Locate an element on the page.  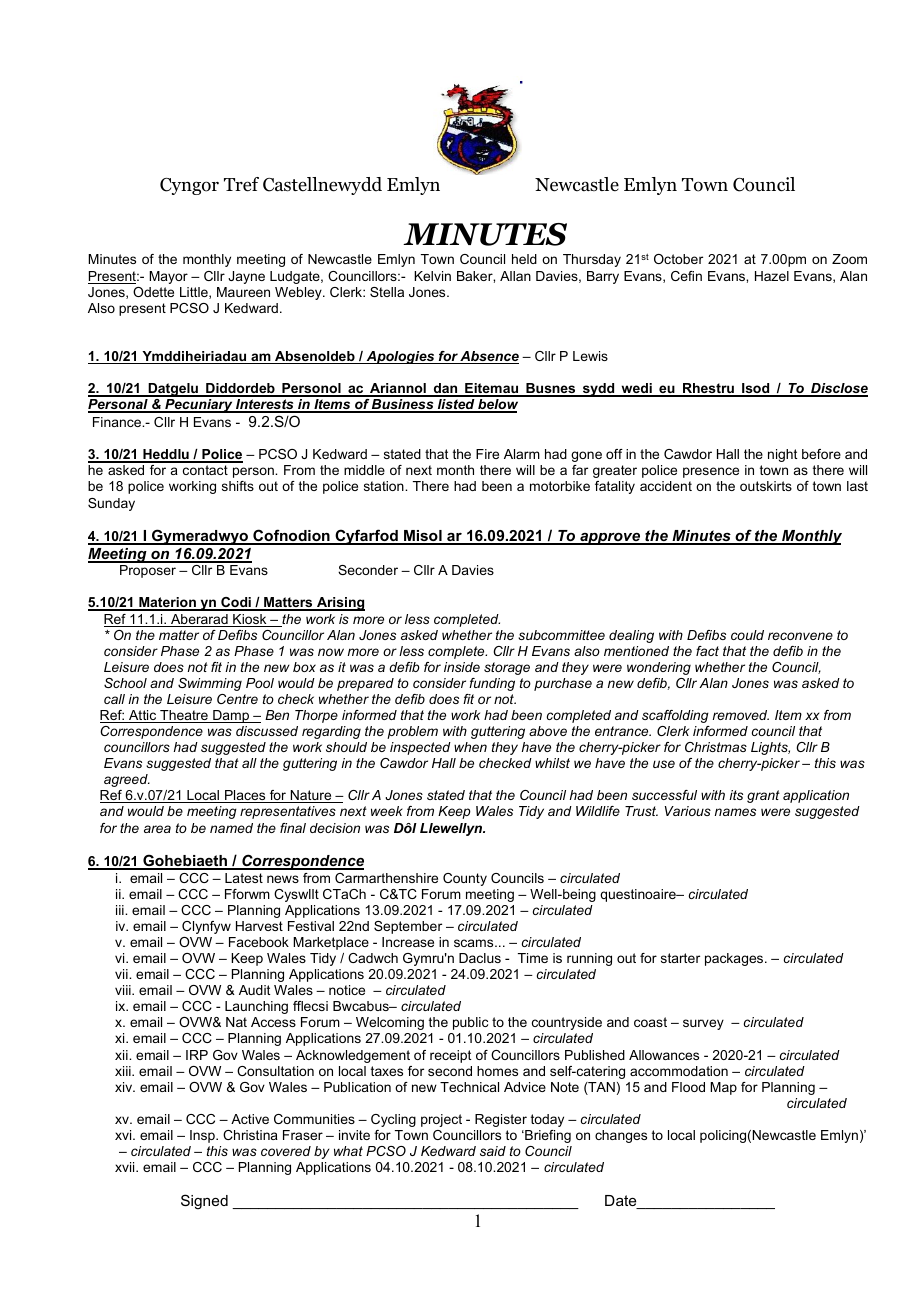
Time is located at coordinates (533, 958).
